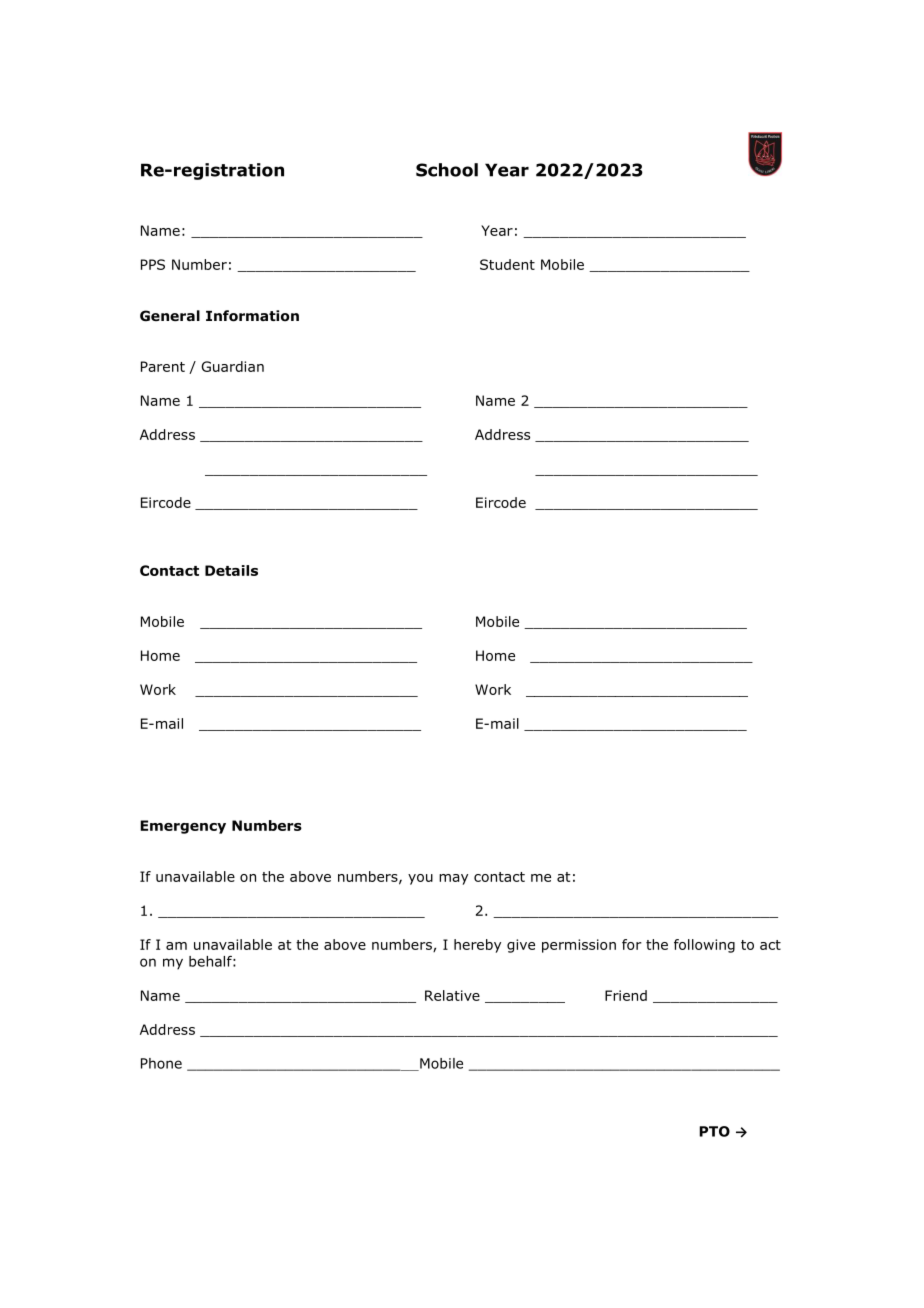 This screenshot has width=924, height=1308. Describe the element at coordinates (161, 1063) in the screenshot. I see `Phone` at that location.
